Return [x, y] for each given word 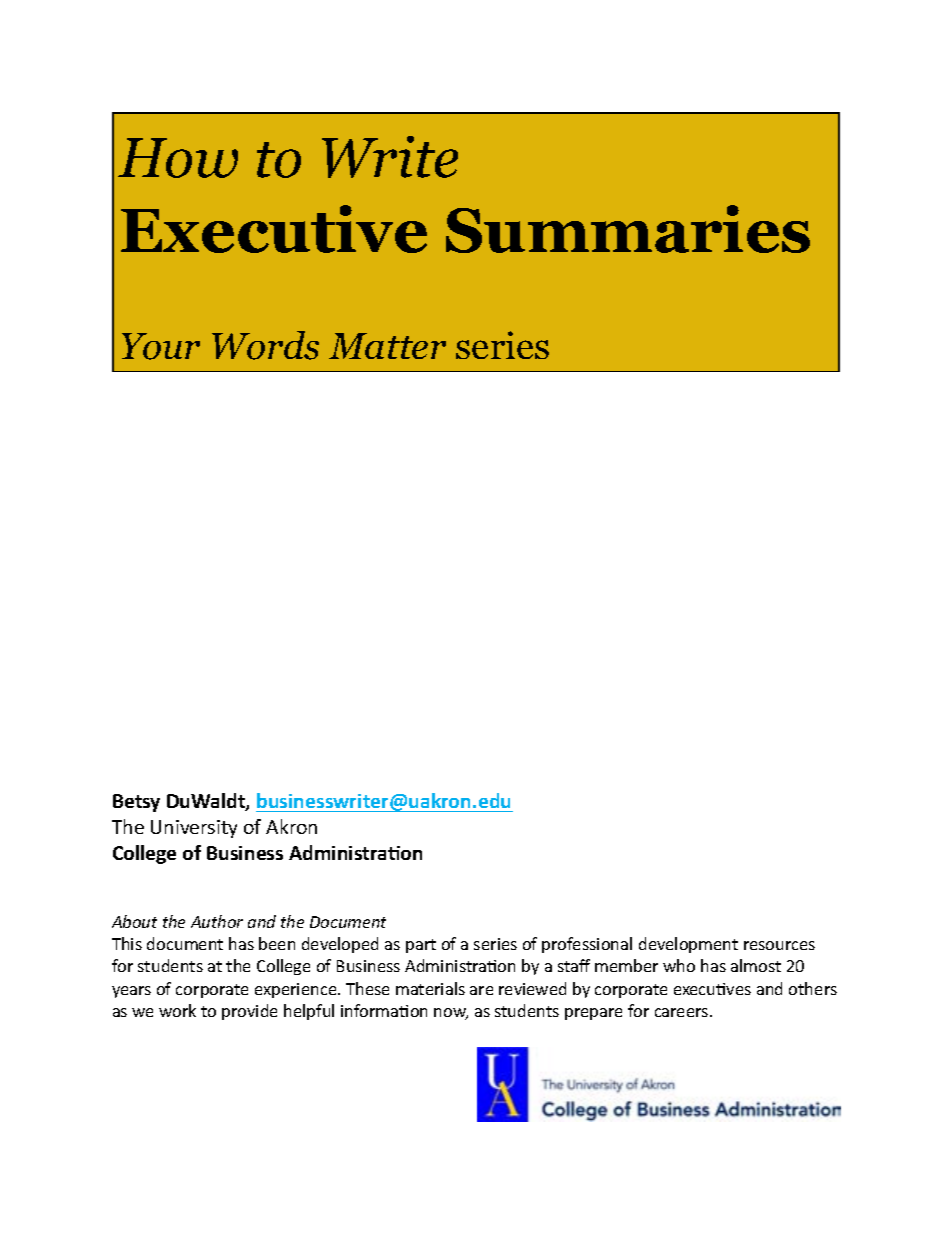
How [178, 158]
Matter [387, 346]
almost [756, 965]
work [177, 1010]
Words [265, 345]
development [688, 945]
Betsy [136, 803]
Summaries [628, 229]
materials [430, 988]
